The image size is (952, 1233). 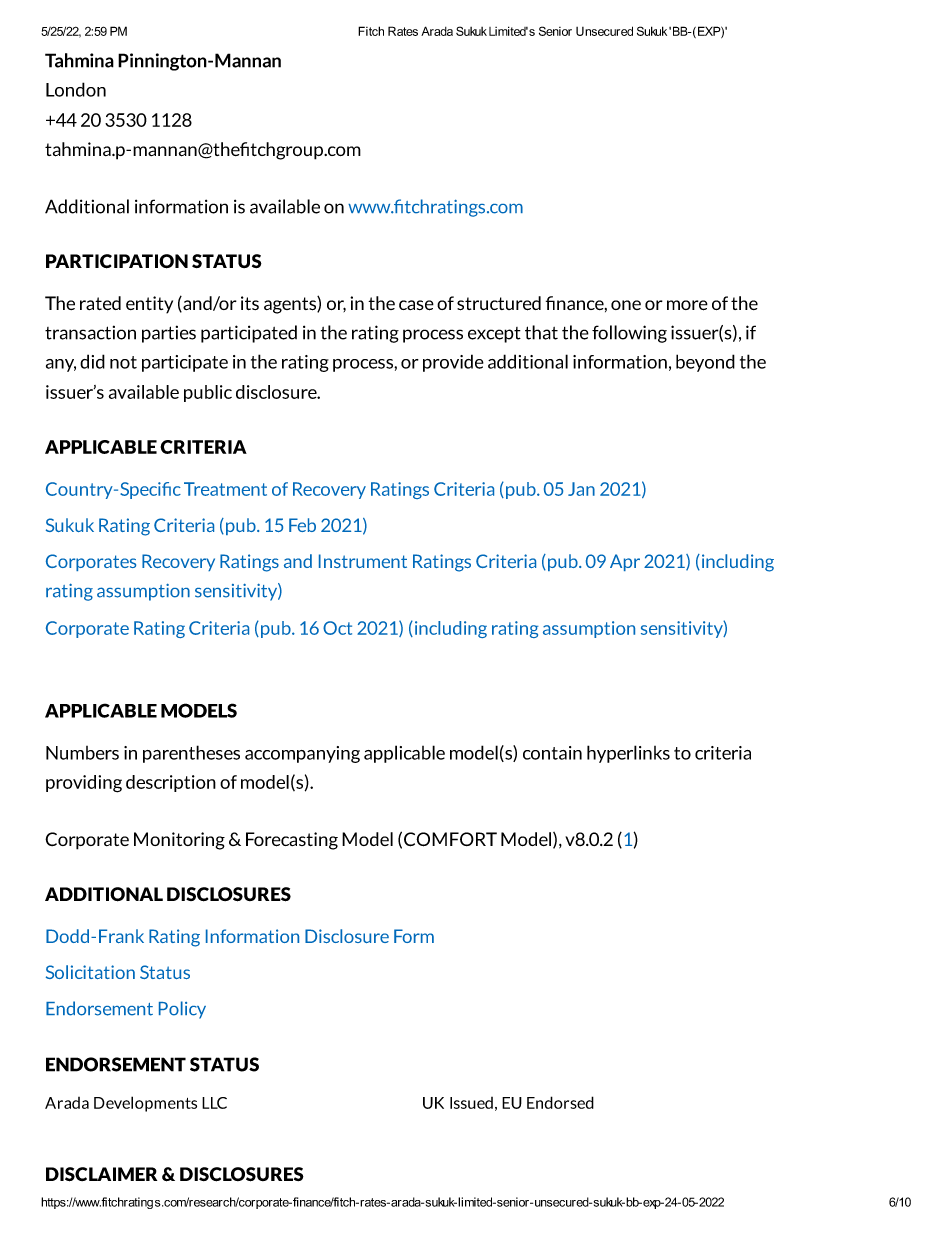 What do you see at coordinates (416, 305) in the screenshot?
I see `case` at bounding box center [416, 305].
